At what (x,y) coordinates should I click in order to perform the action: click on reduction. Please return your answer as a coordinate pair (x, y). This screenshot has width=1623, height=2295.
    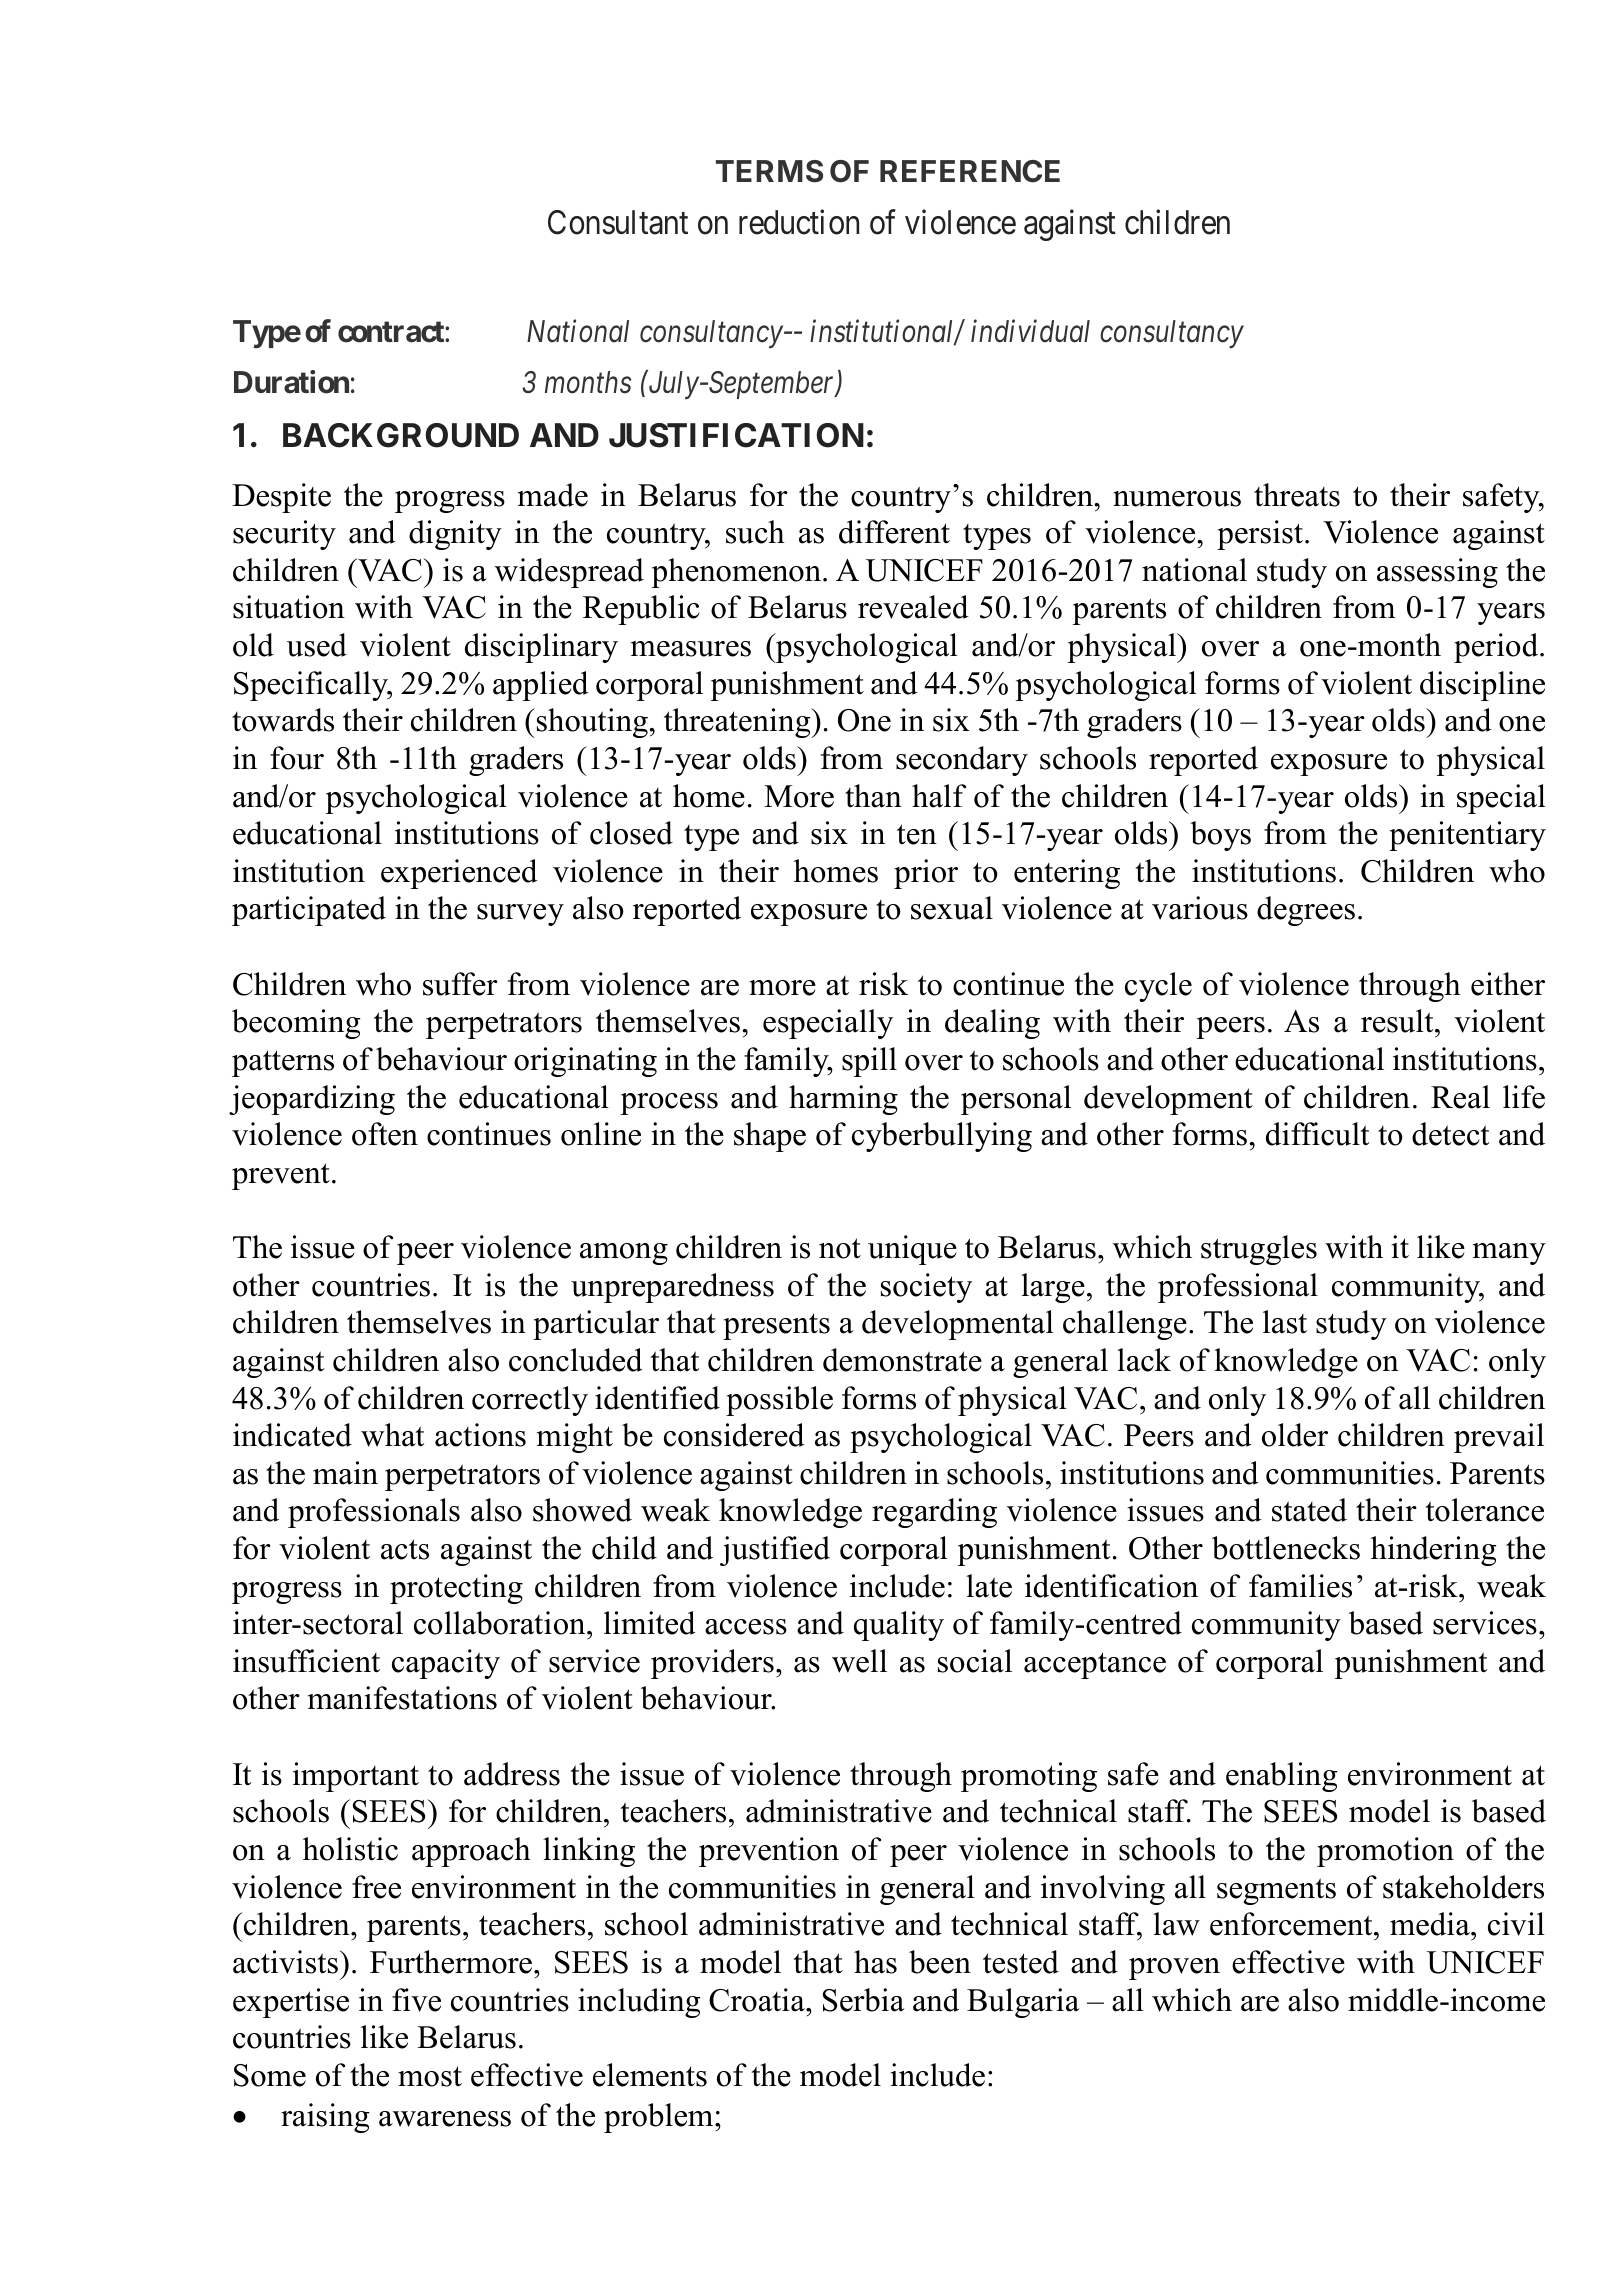
    Looking at the image, I should click on (799, 222).
